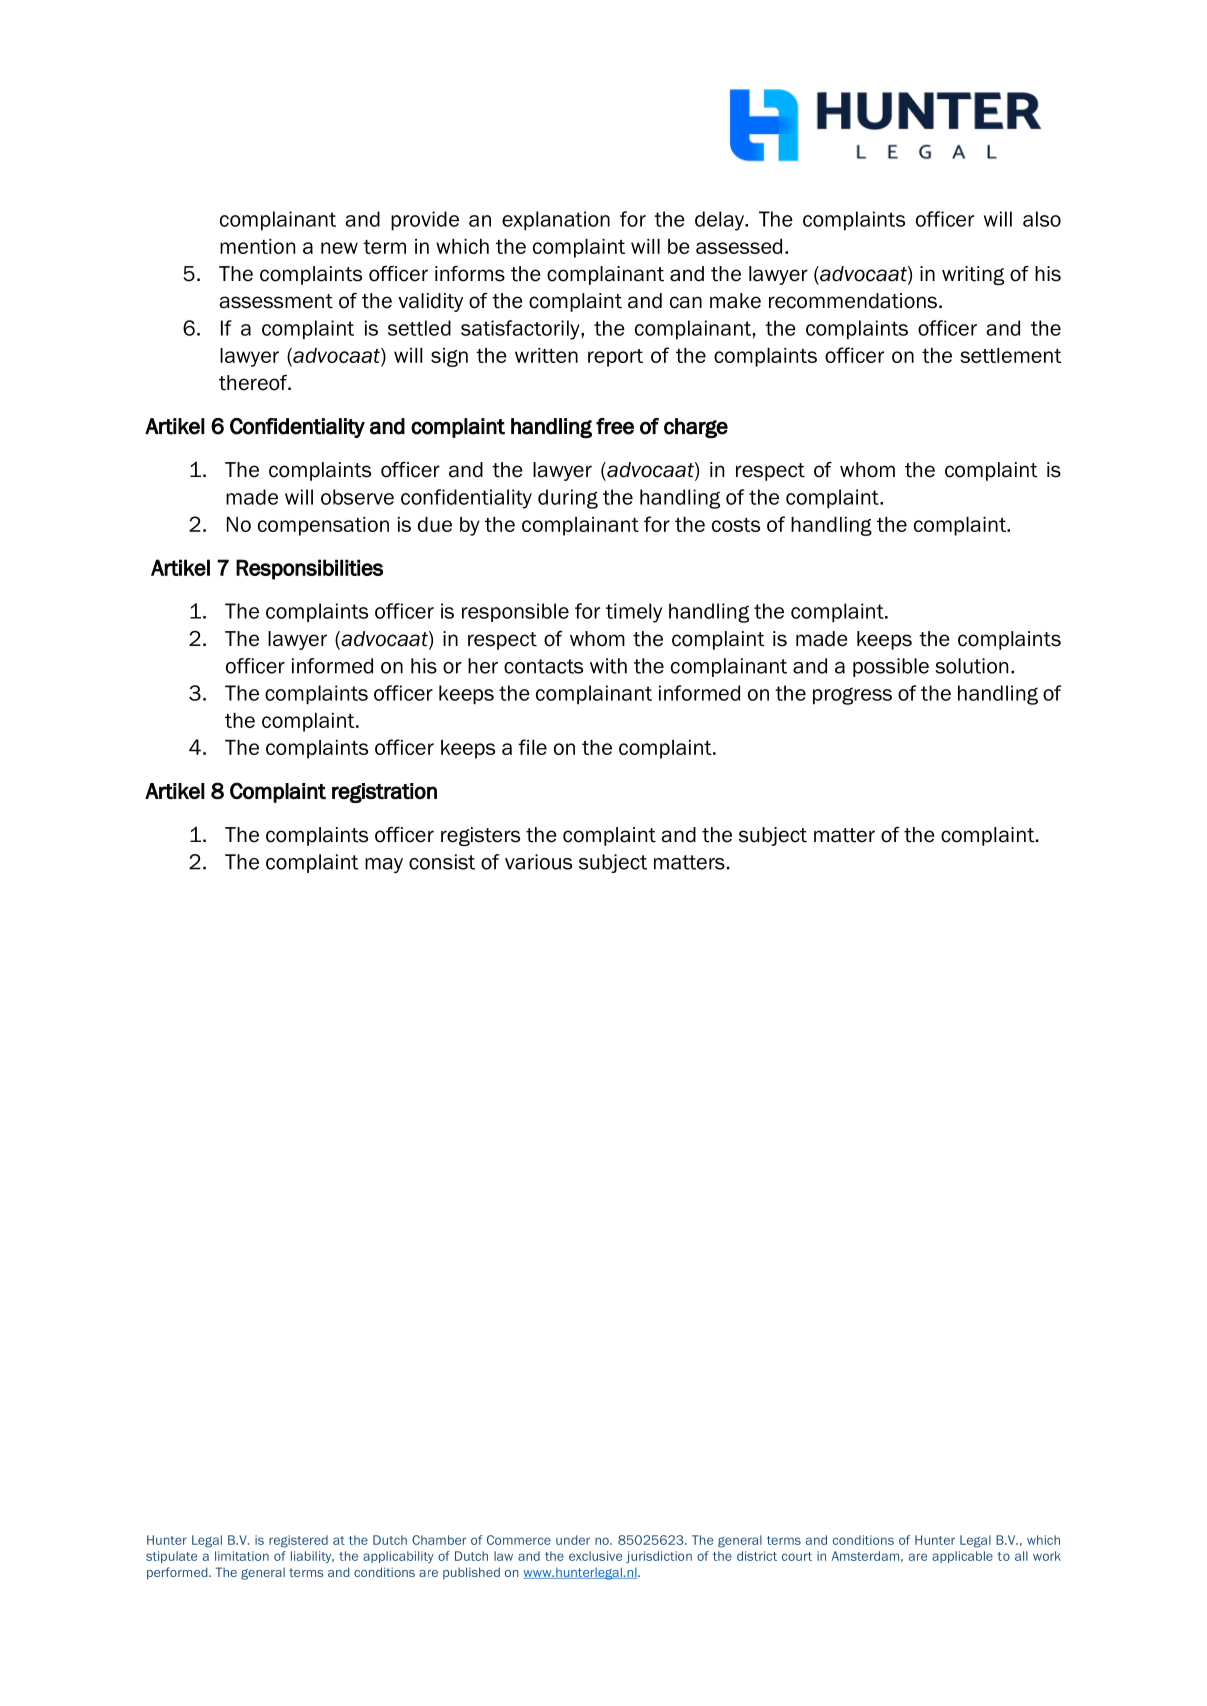 This screenshot has width=1207, height=1706. What do you see at coordinates (538, 862) in the screenshot?
I see `various` at bounding box center [538, 862].
